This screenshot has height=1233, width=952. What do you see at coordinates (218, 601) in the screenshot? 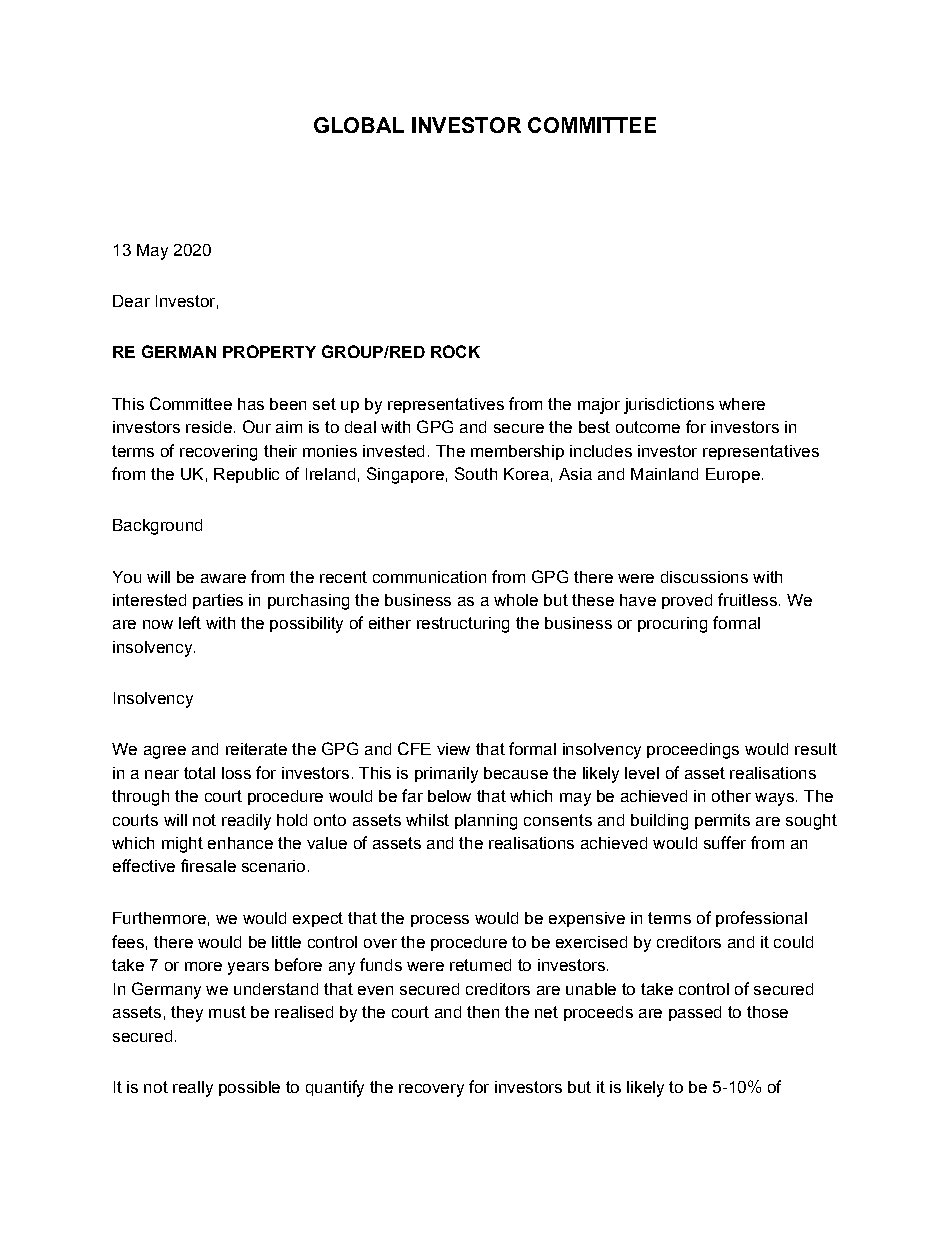
I see `parties` at bounding box center [218, 601].
